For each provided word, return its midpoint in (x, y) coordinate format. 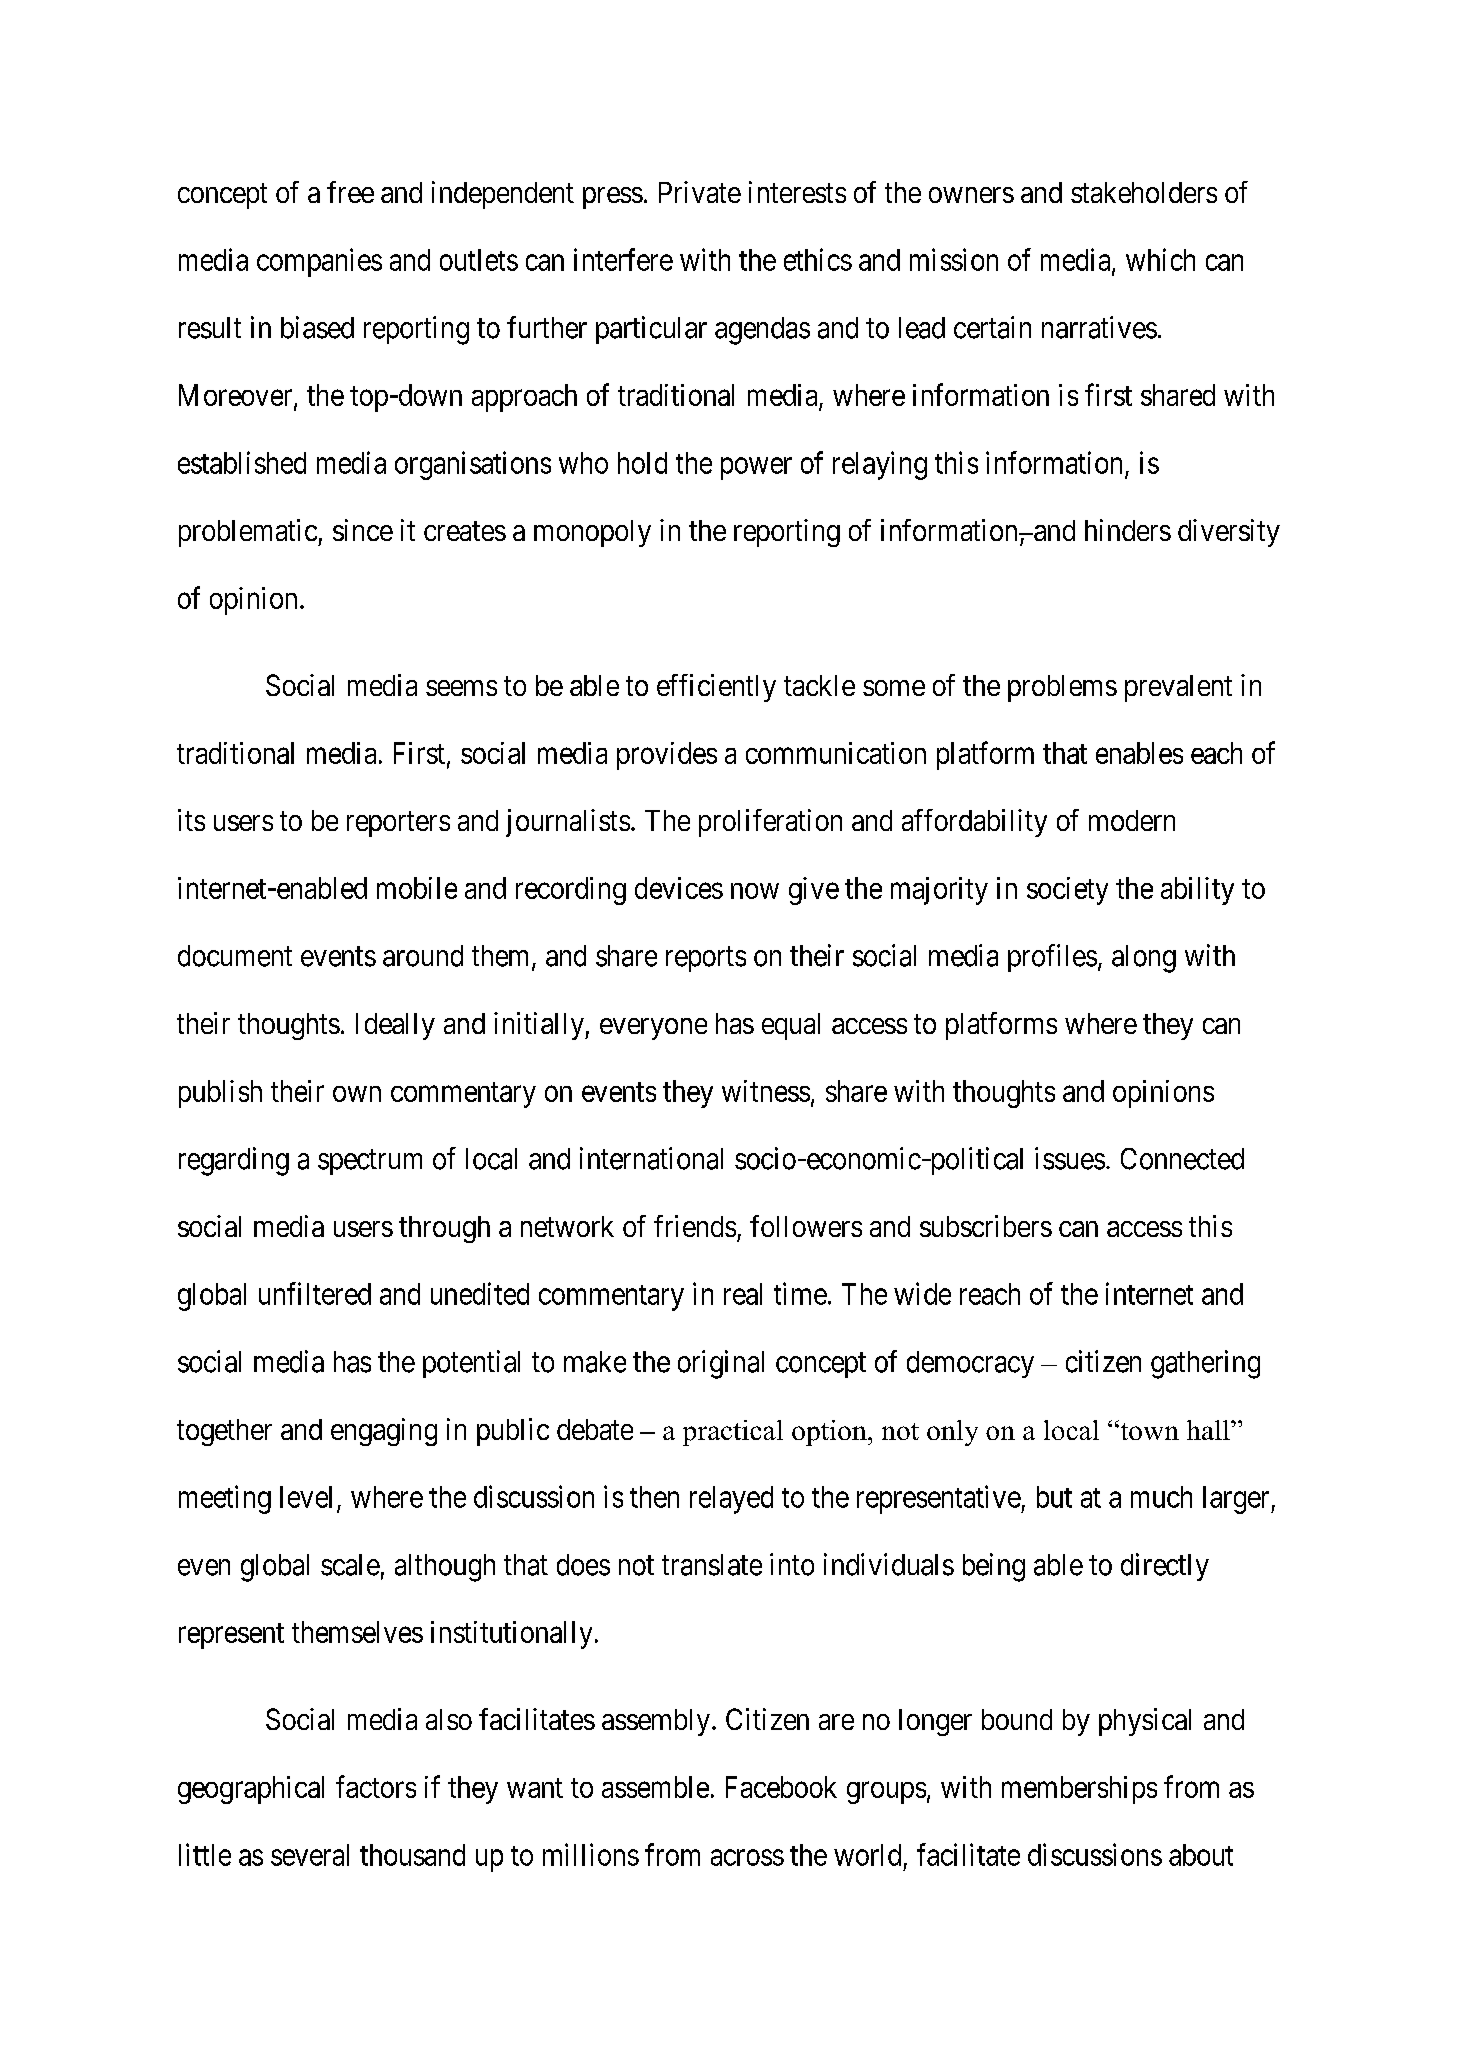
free (350, 192)
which (1160, 259)
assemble (655, 1787)
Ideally (395, 1026)
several (310, 1855)
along (1144, 959)
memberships (1079, 1790)
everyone (653, 1029)
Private (700, 192)
